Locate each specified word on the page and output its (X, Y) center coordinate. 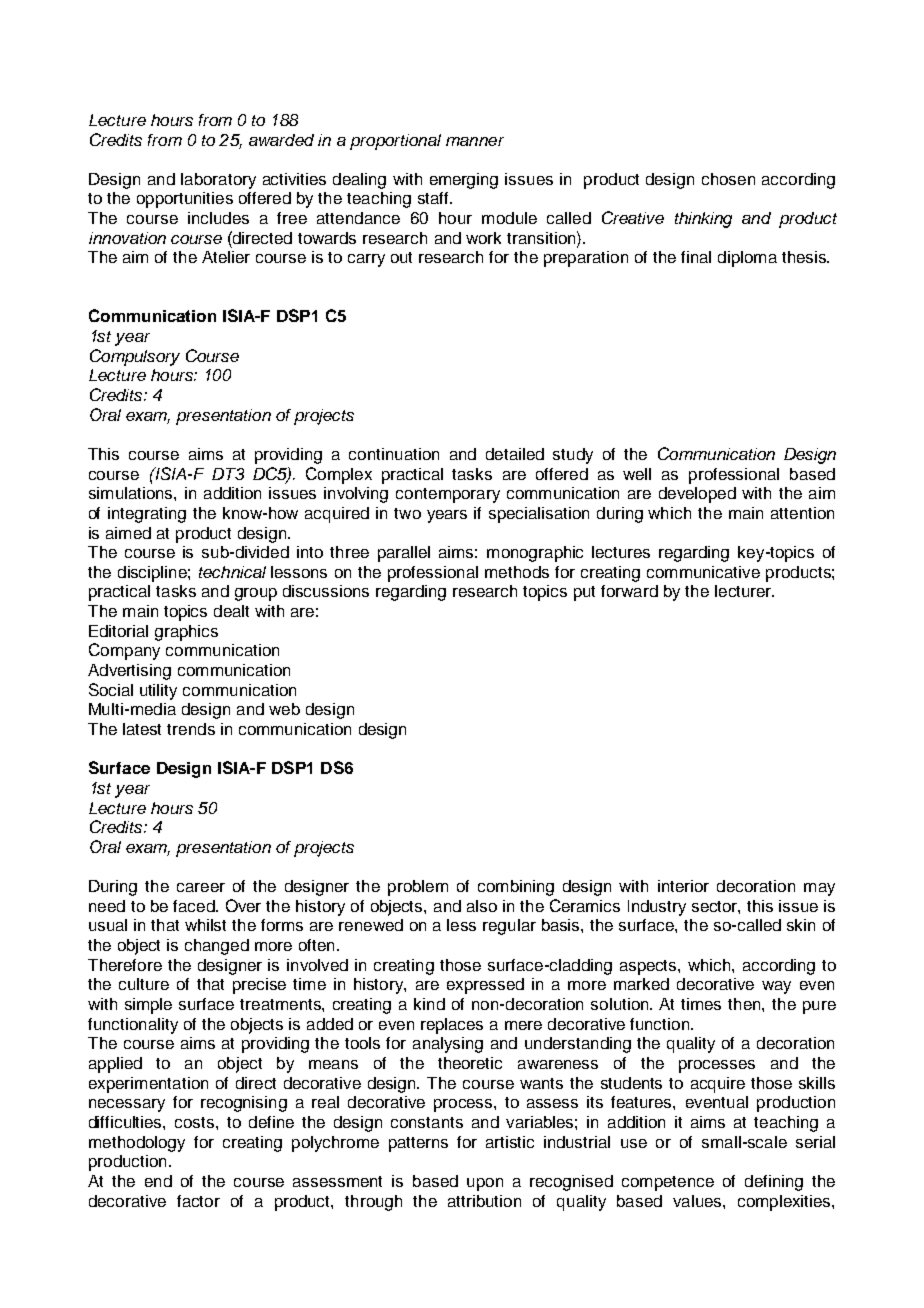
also (482, 906)
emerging (464, 181)
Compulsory (135, 357)
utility (158, 692)
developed (697, 495)
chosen (728, 179)
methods (517, 572)
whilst (205, 925)
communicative (703, 572)
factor (198, 1201)
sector (716, 907)
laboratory (218, 181)
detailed (515, 454)
